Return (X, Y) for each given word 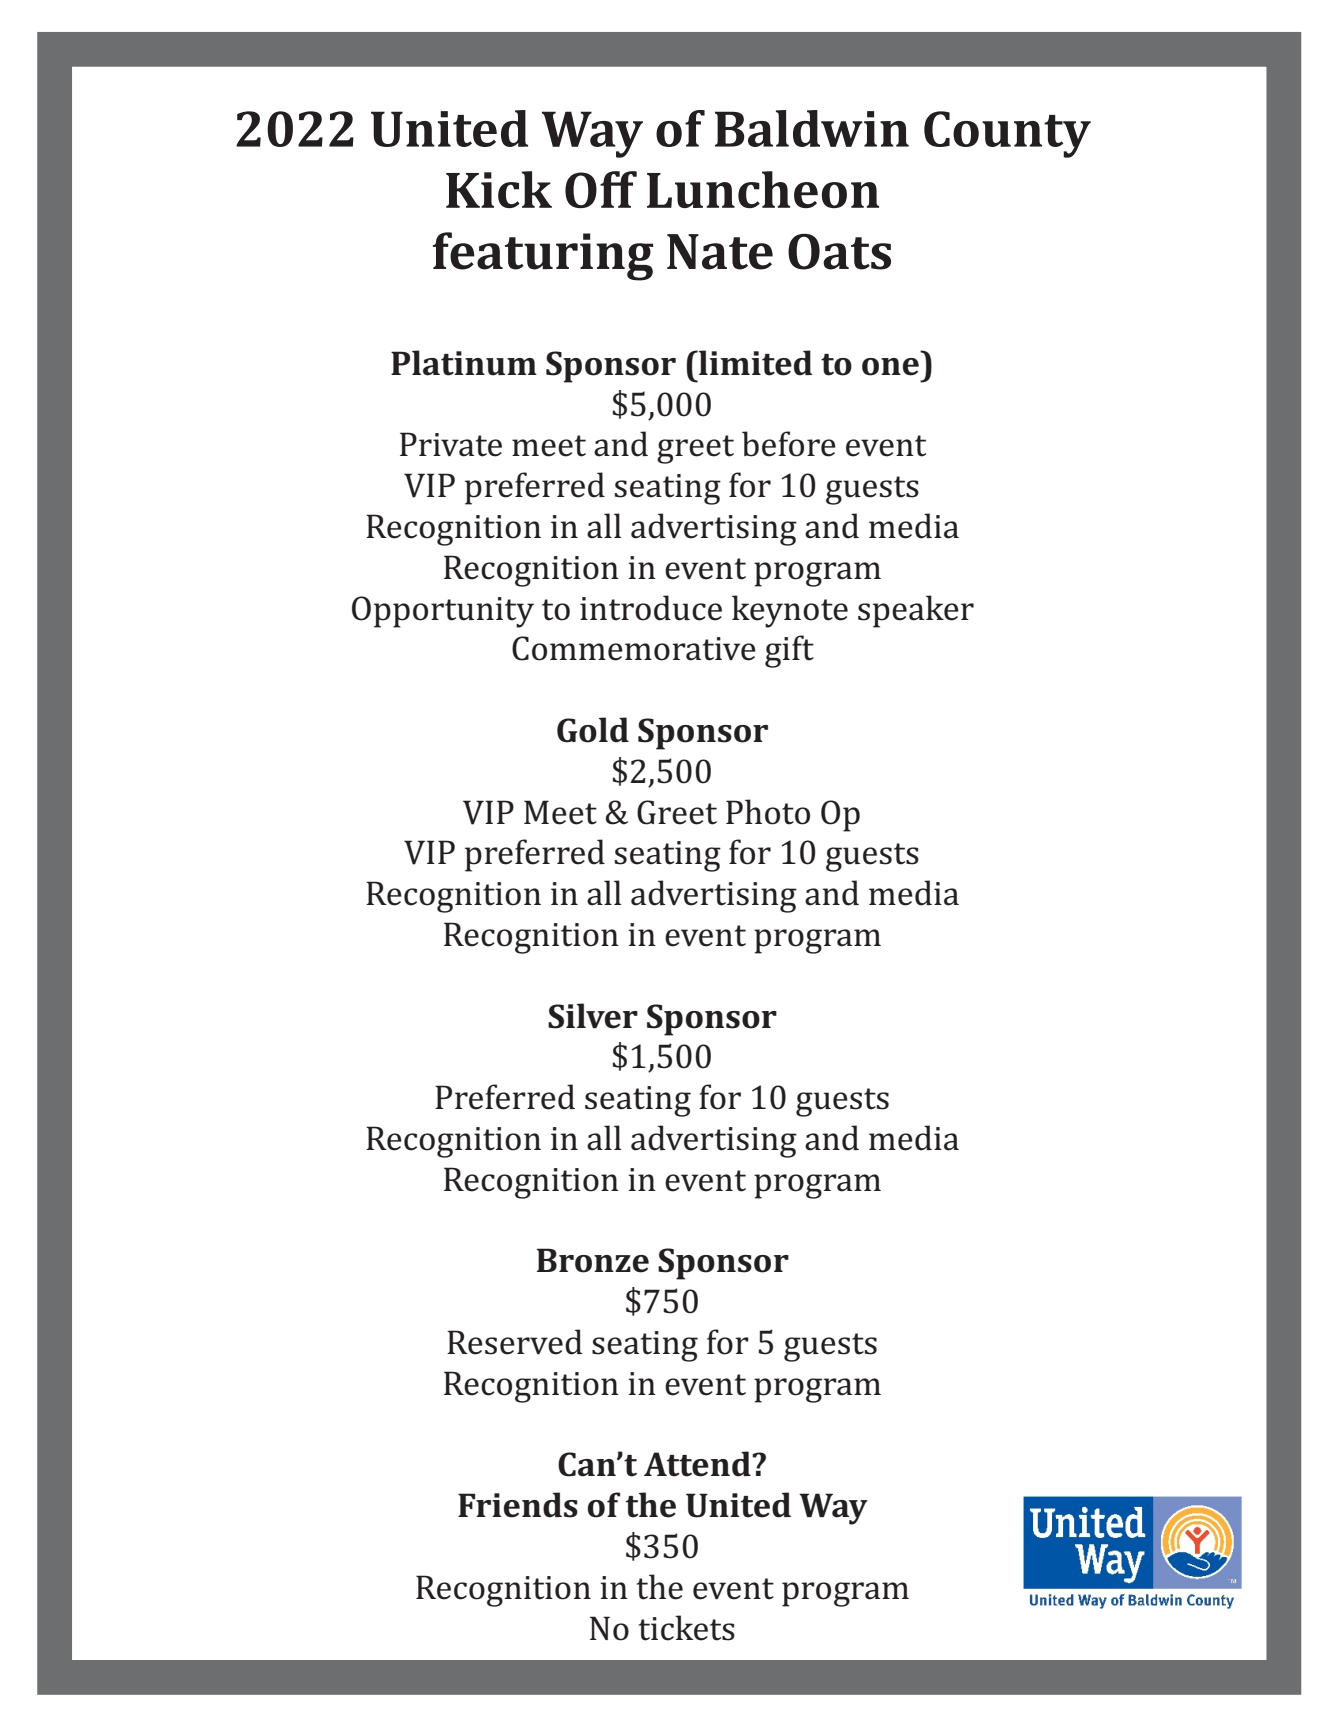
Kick (499, 189)
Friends (518, 1505)
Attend (698, 1464)
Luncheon (763, 189)
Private (451, 444)
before (789, 444)
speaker (916, 611)
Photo (768, 812)
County (1007, 134)
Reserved (515, 1342)
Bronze (593, 1260)
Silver (593, 1016)
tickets (687, 1628)
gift (789, 651)
